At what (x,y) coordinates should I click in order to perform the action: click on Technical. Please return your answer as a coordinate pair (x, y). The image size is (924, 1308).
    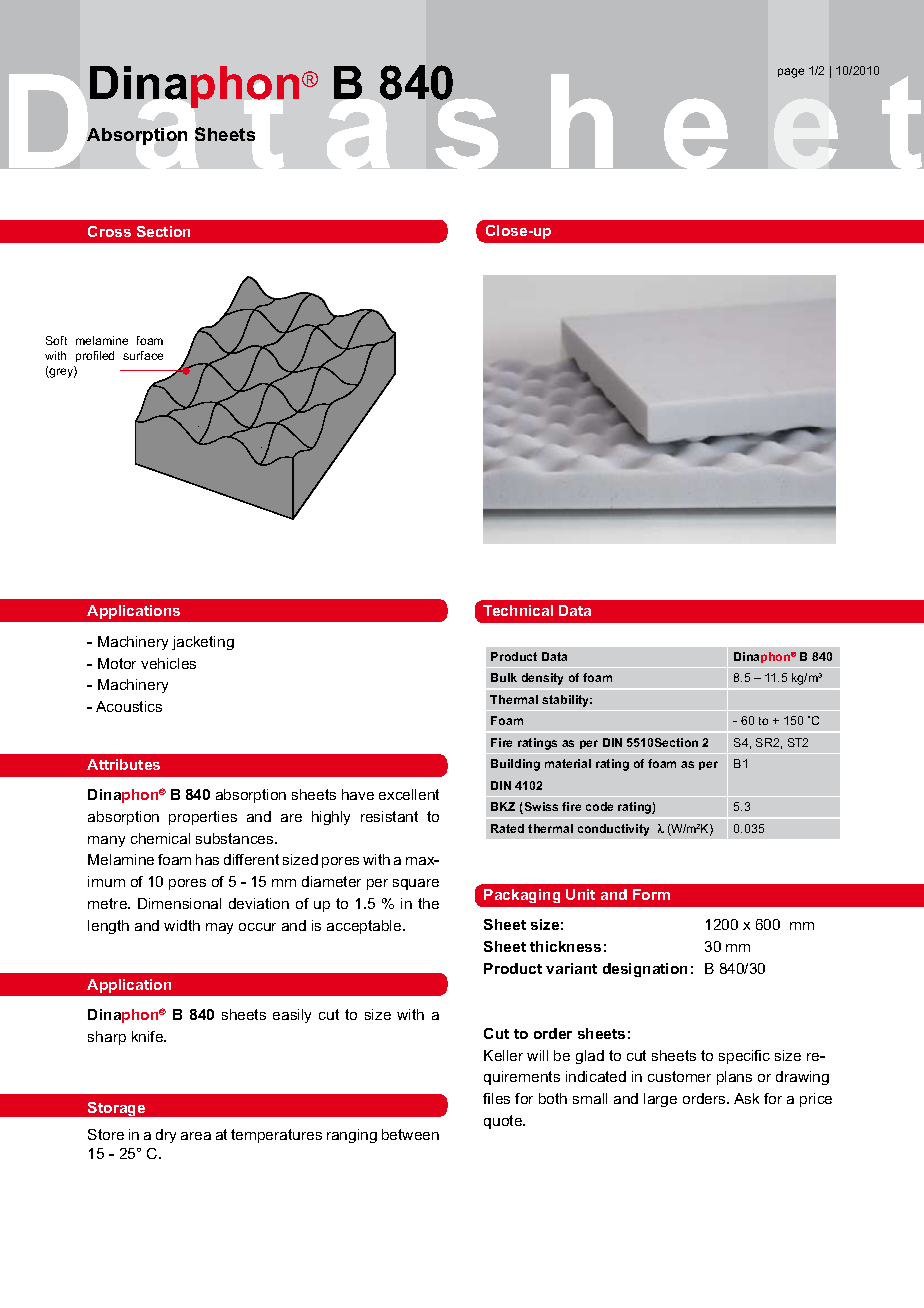
    Looking at the image, I should click on (518, 610).
